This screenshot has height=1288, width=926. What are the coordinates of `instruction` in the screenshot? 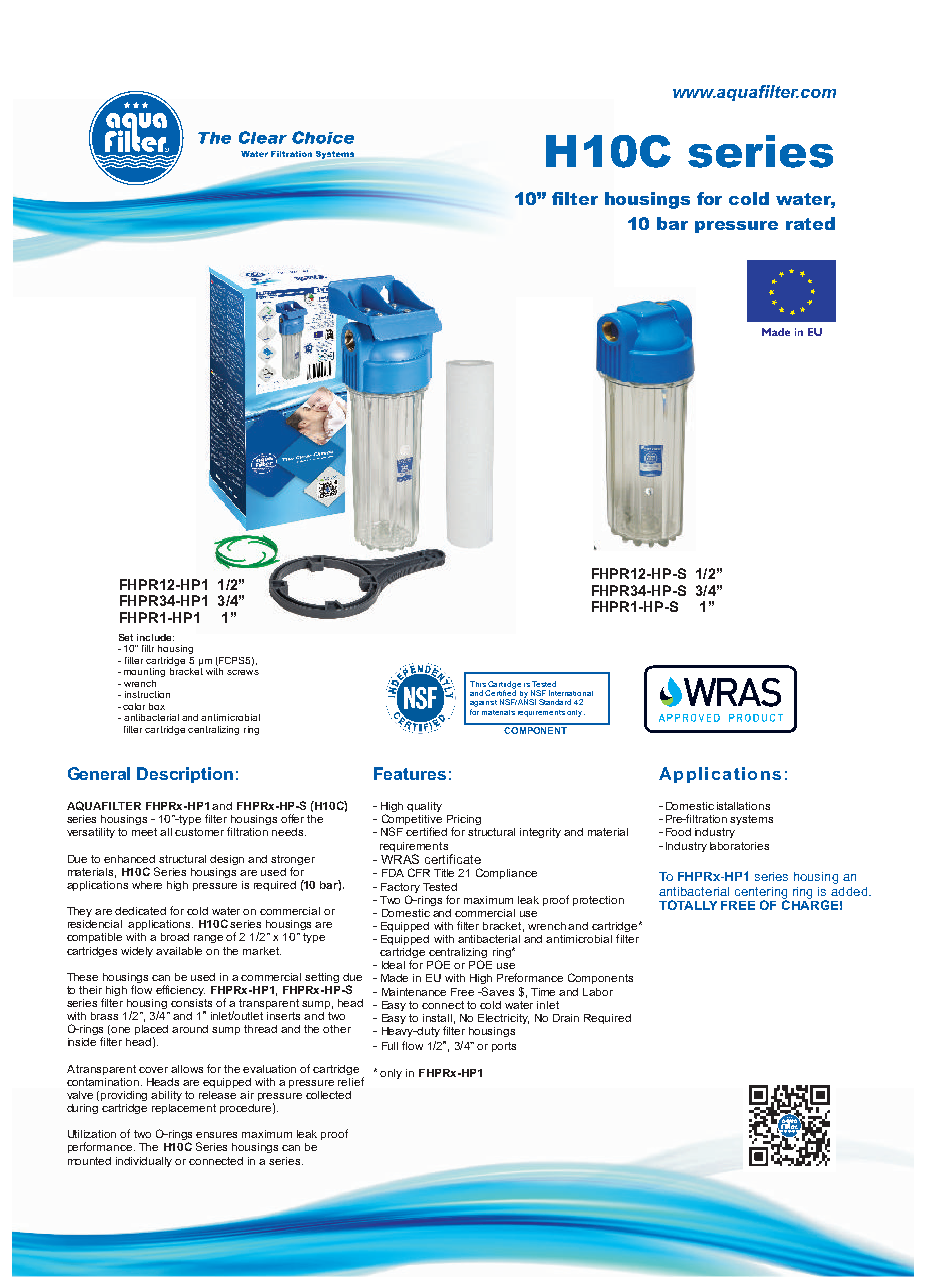 It's located at (147, 694).
